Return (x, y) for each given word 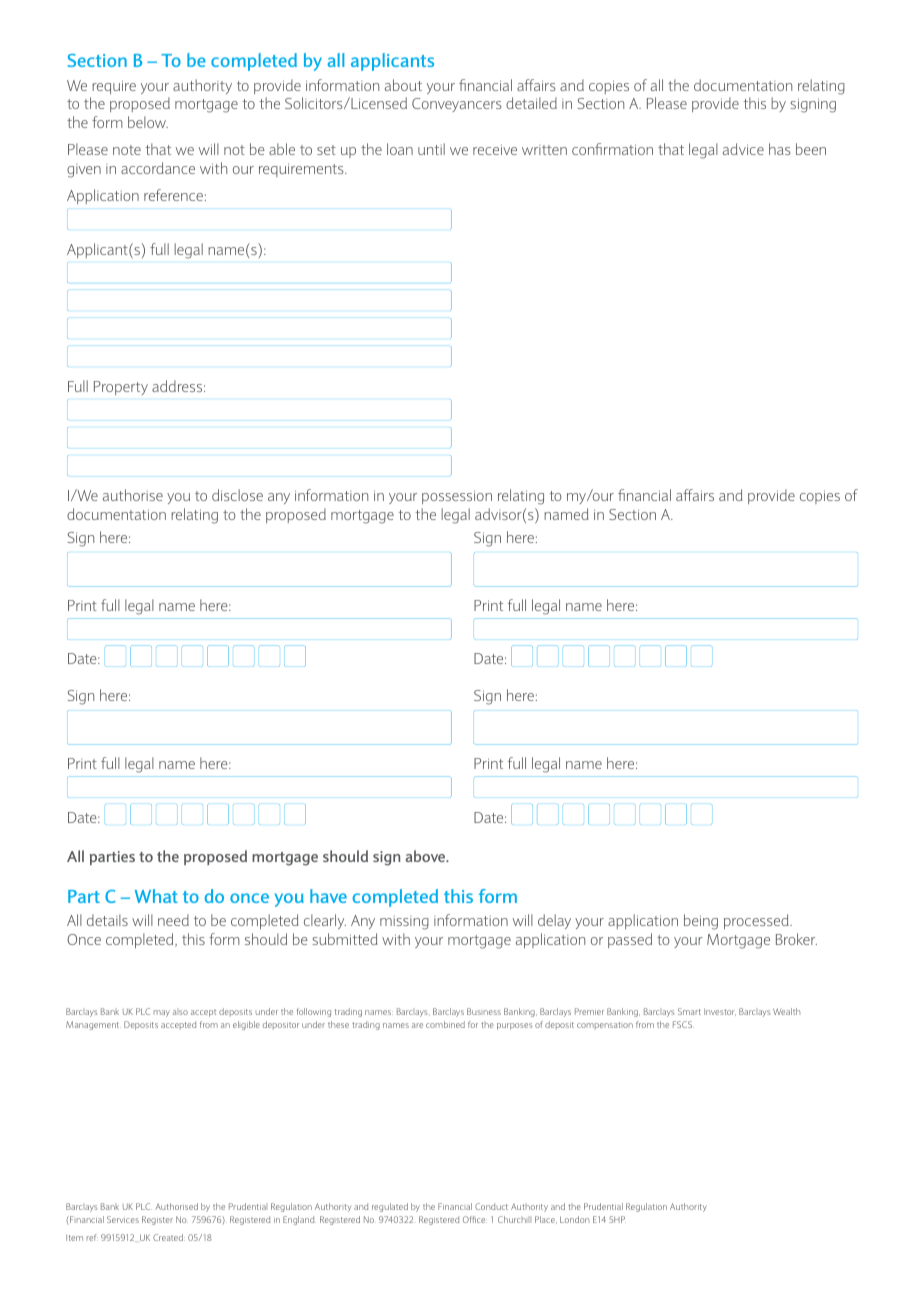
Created (169, 1237)
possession (457, 497)
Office (475, 1219)
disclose (237, 495)
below (148, 122)
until (431, 149)
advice (743, 149)
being (701, 922)
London (574, 1219)
